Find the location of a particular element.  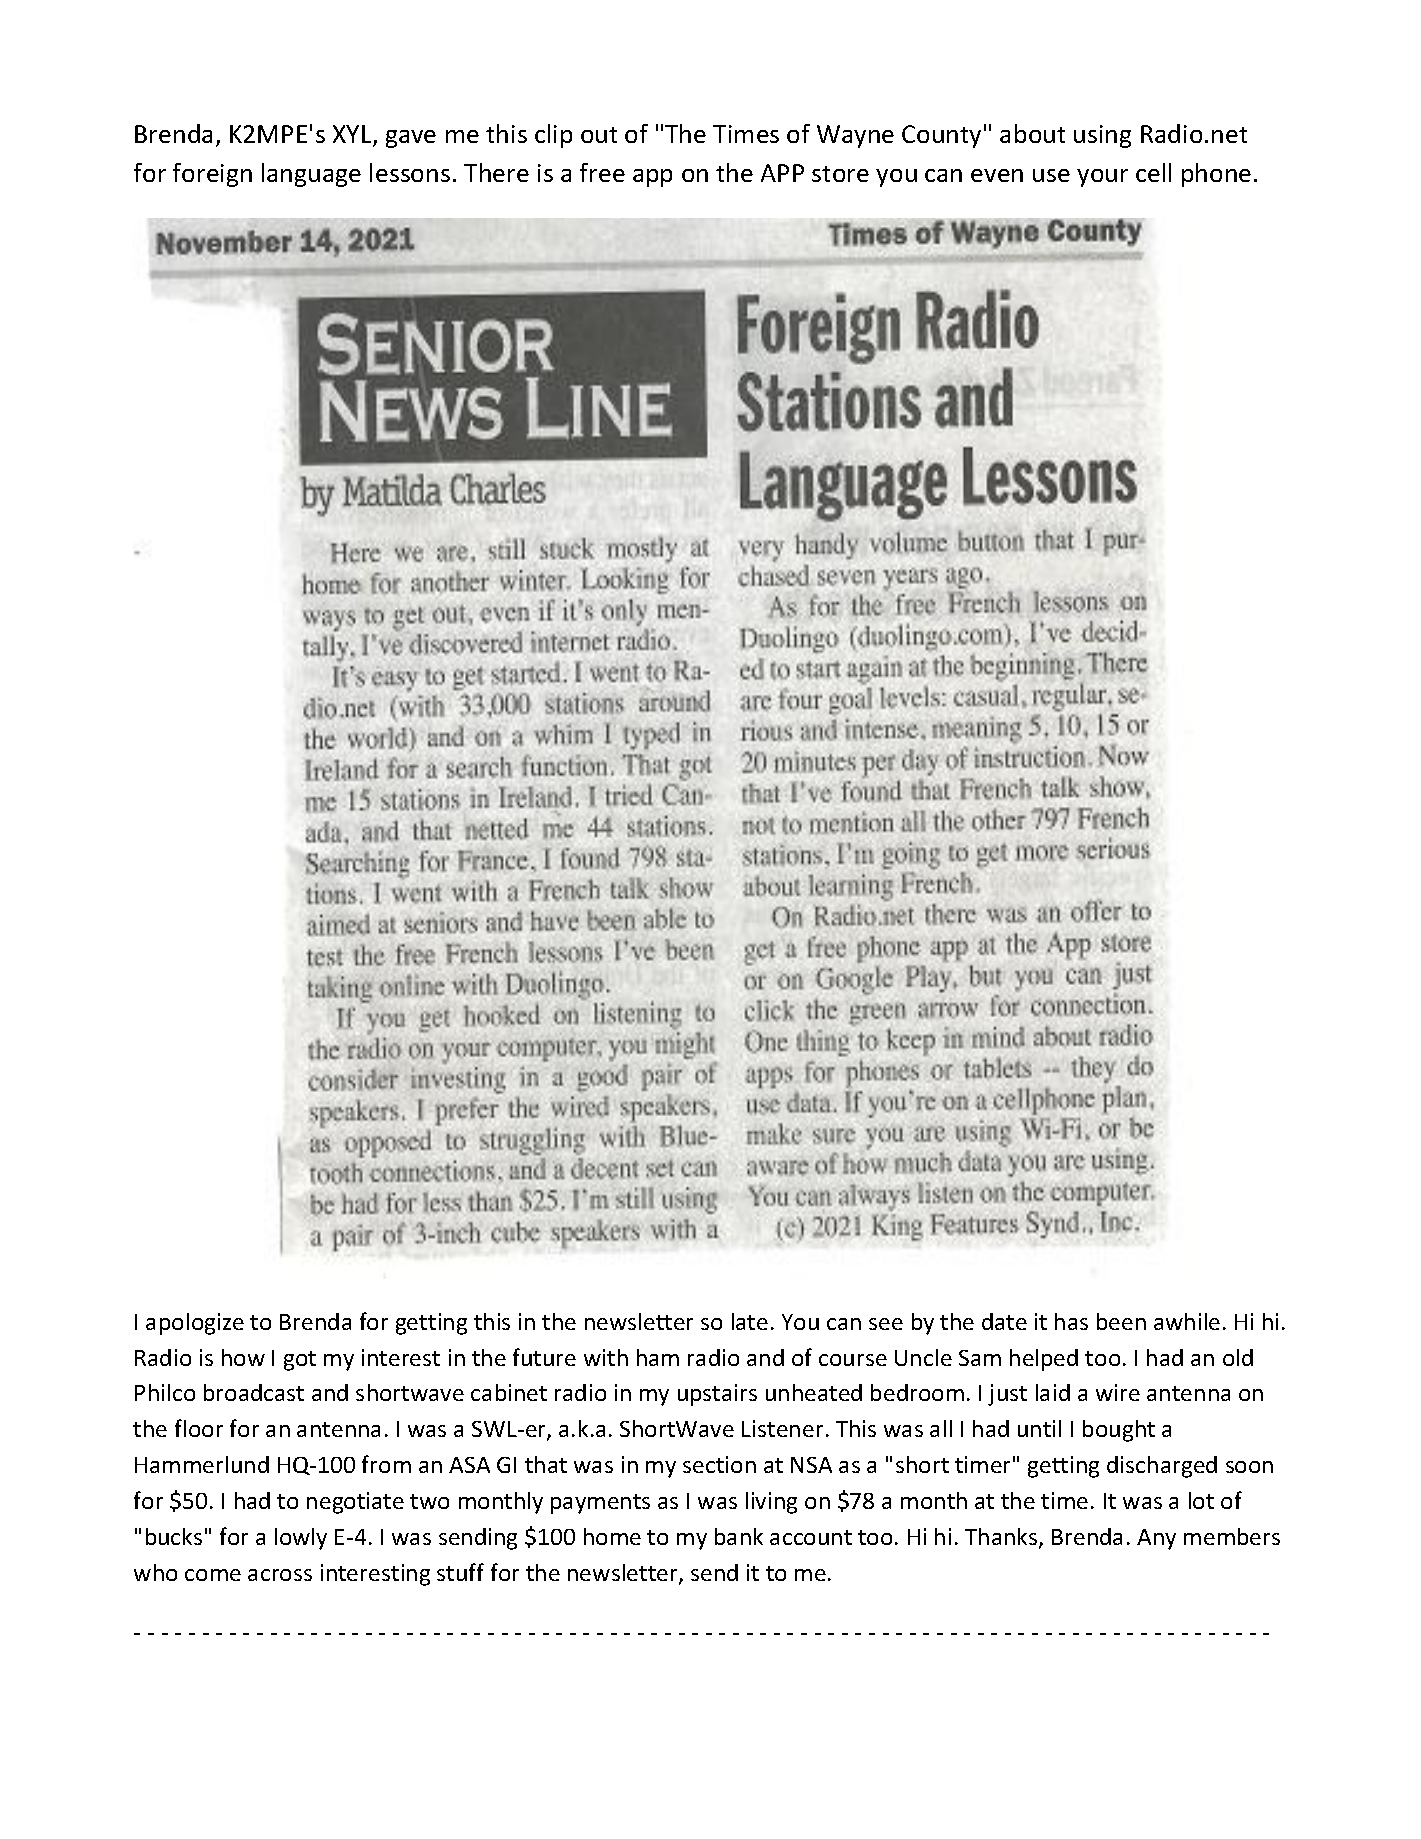

use is located at coordinates (1051, 175).
